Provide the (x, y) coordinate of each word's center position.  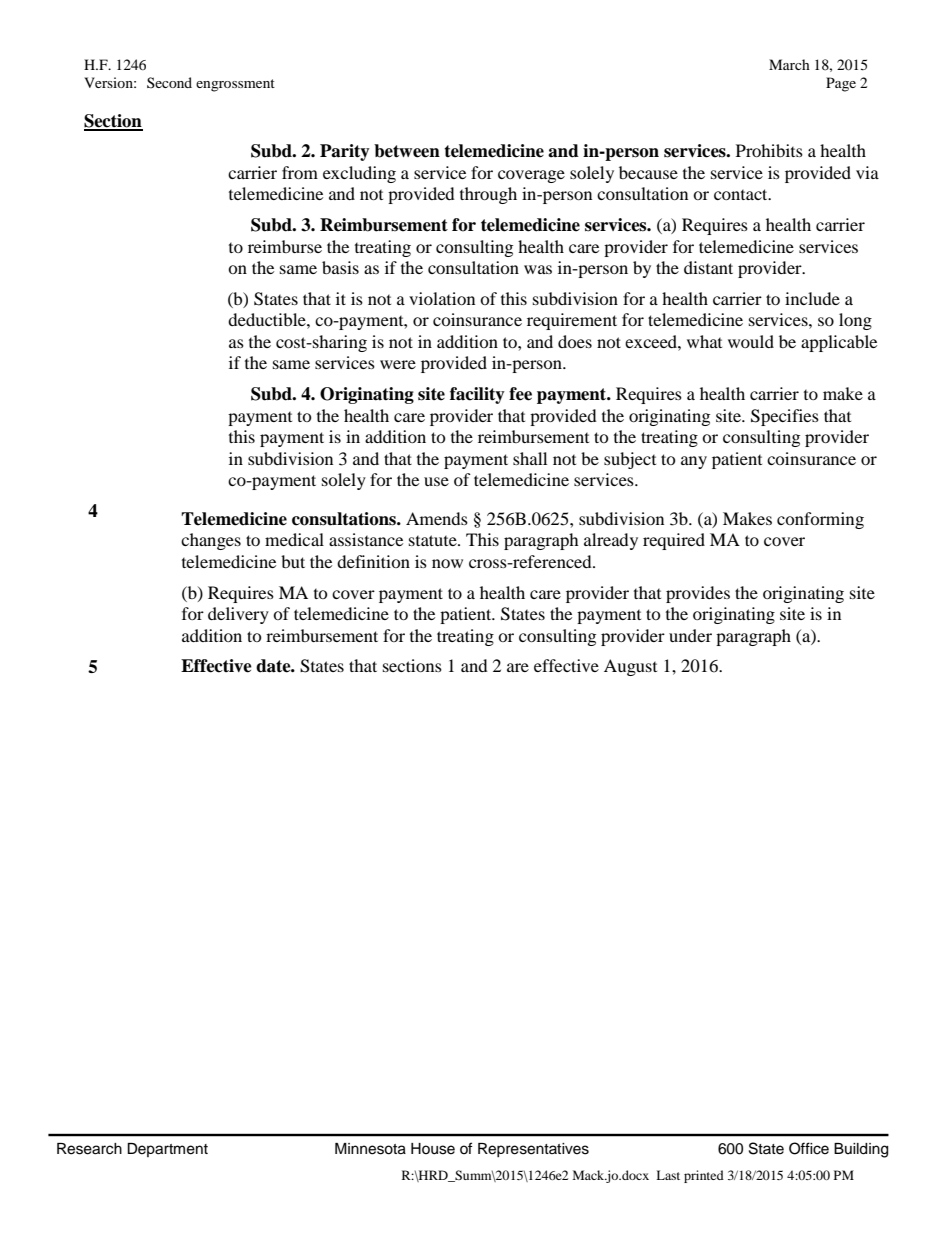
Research (89, 1149)
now (447, 563)
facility (477, 395)
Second (169, 82)
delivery (238, 615)
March (789, 64)
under (690, 635)
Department (167, 1150)
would (751, 341)
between (407, 151)
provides (698, 594)
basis (340, 267)
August (630, 667)
